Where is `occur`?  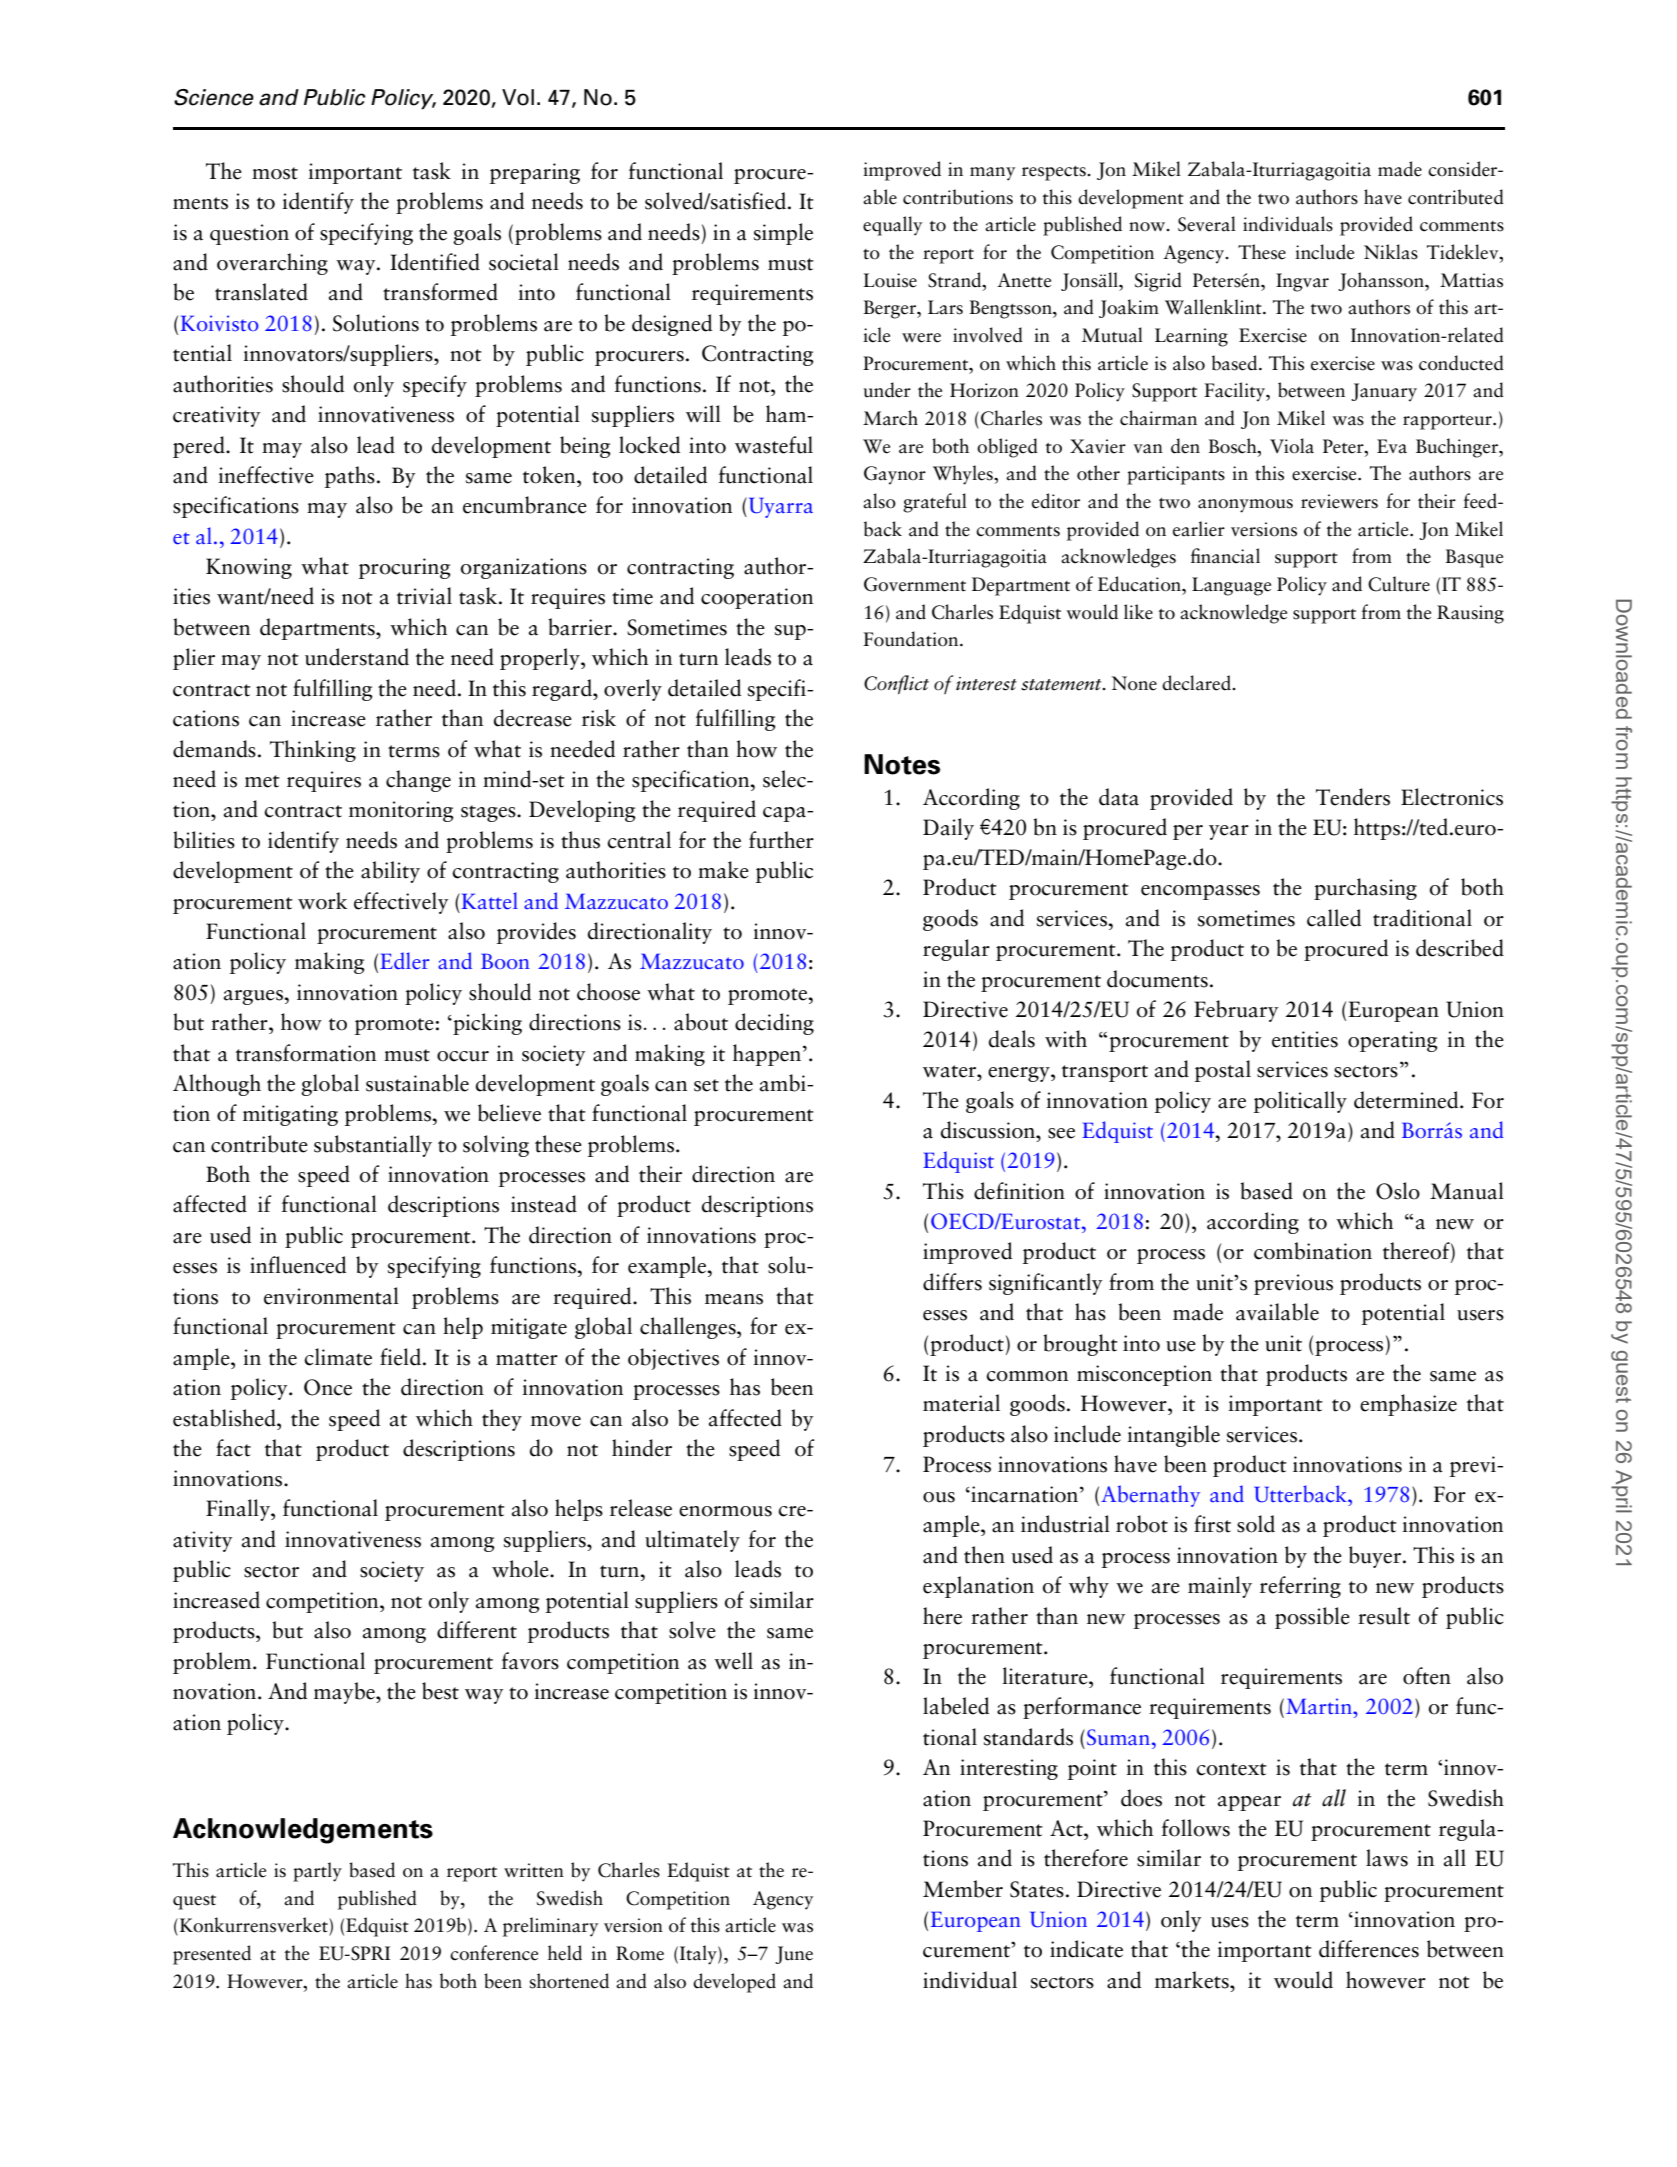 occur is located at coordinates (463, 1056).
